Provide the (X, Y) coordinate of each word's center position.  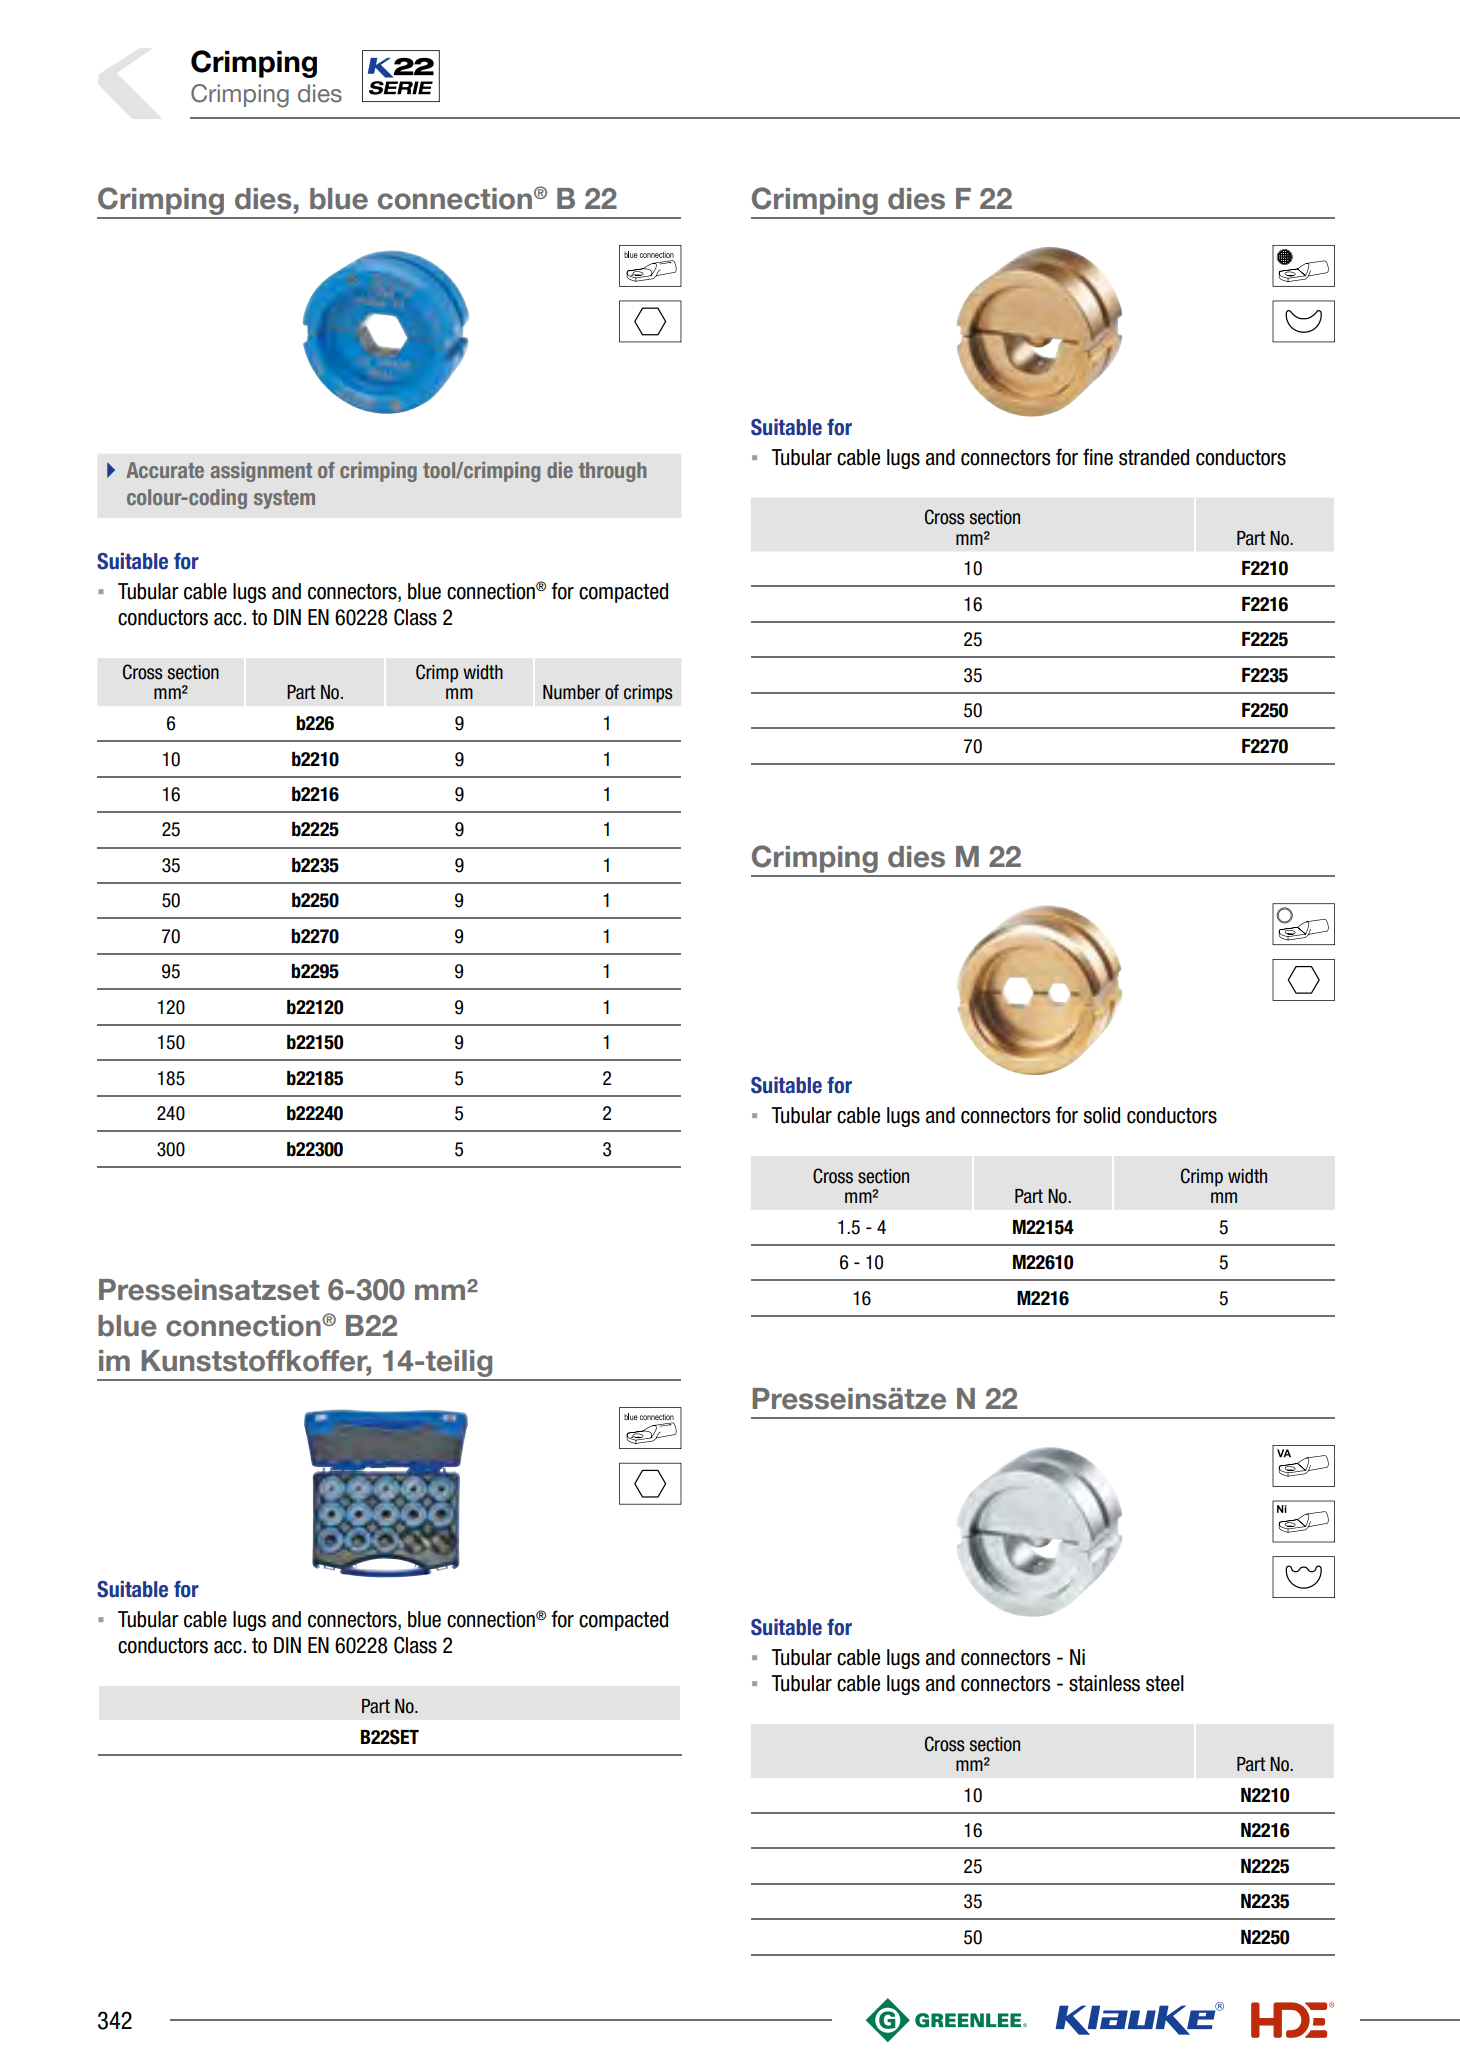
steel (1165, 1683)
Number (571, 692)
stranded (1154, 457)
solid (1102, 1115)
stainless (1104, 1683)
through (612, 472)
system (284, 499)
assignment (261, 472)
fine (1098, 457)
